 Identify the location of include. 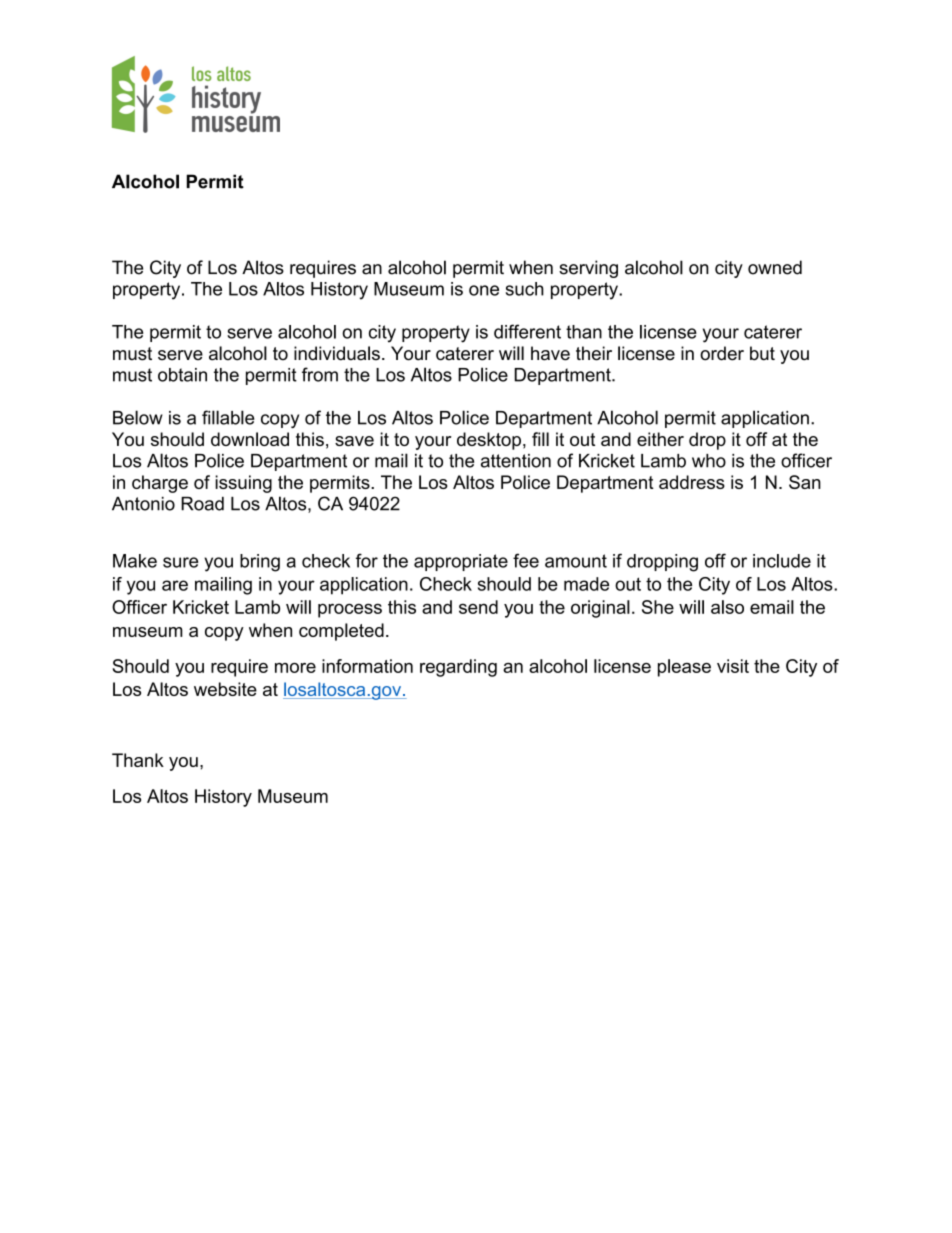
(782, 561).
